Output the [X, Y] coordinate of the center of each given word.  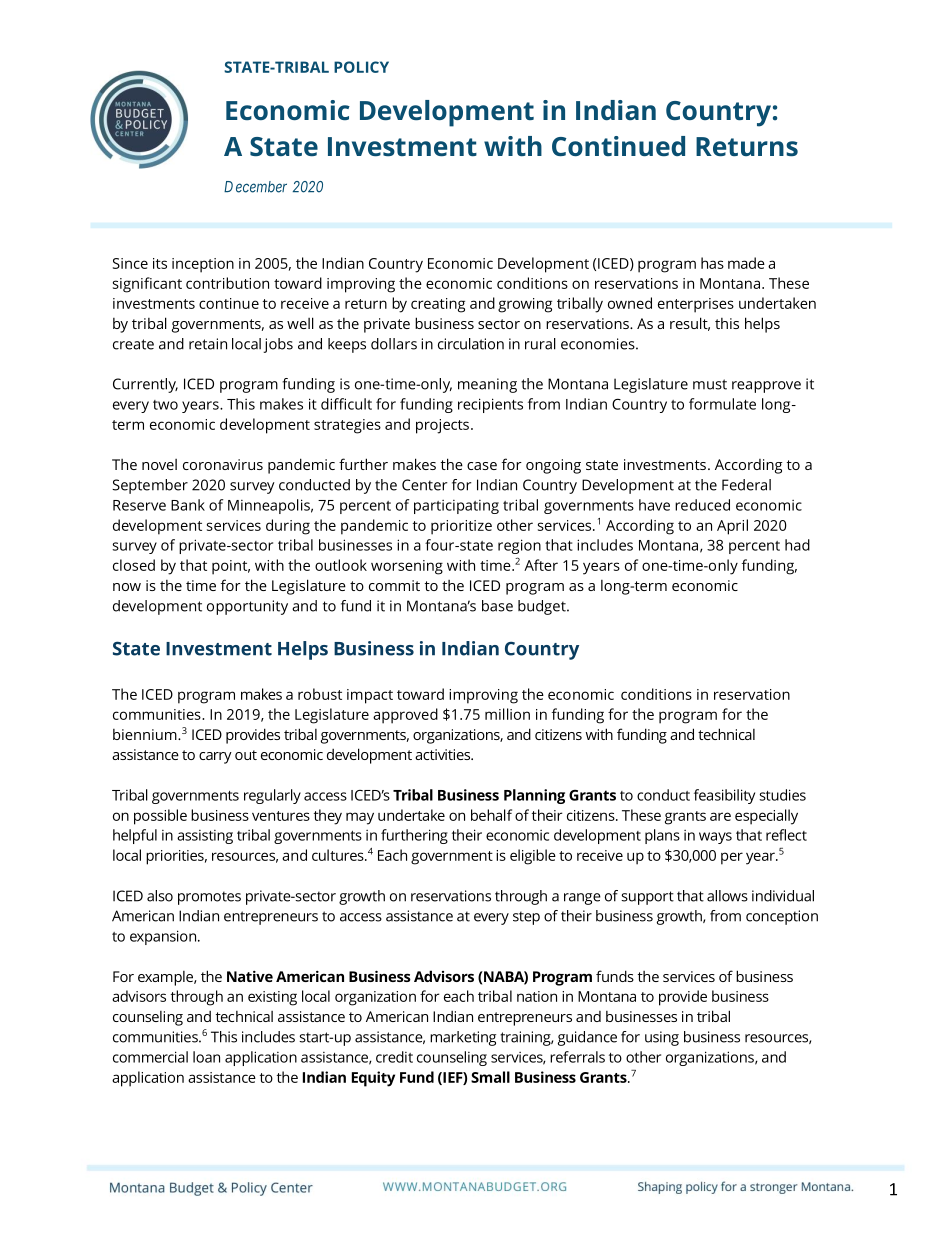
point [231, 567]
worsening [407, 567]
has [712, 263]
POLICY [361, 67]
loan [206, 1057]
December [255, 187]
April [732, 527]
